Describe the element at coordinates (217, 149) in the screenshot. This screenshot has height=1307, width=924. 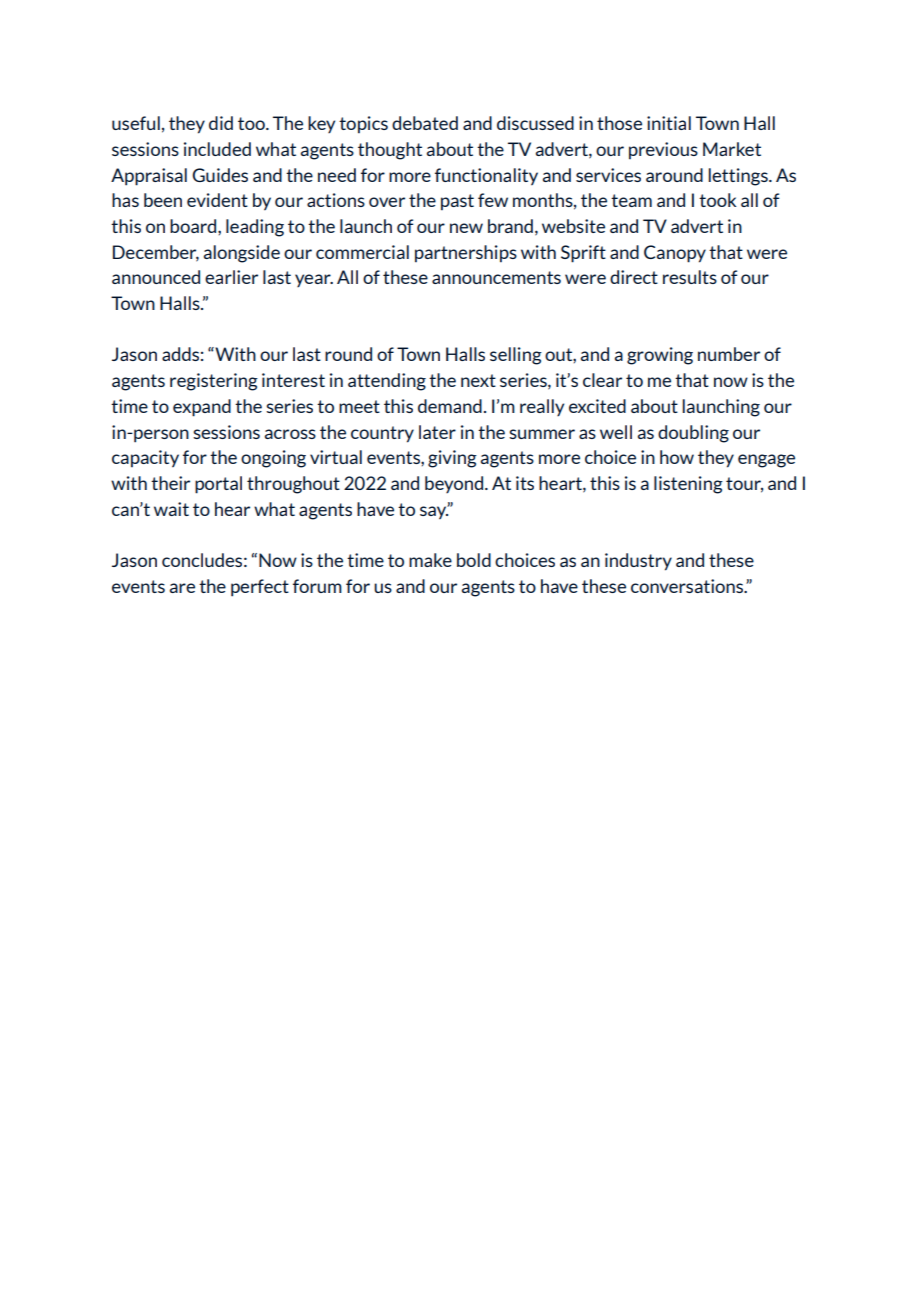
I see `included` at that location.
